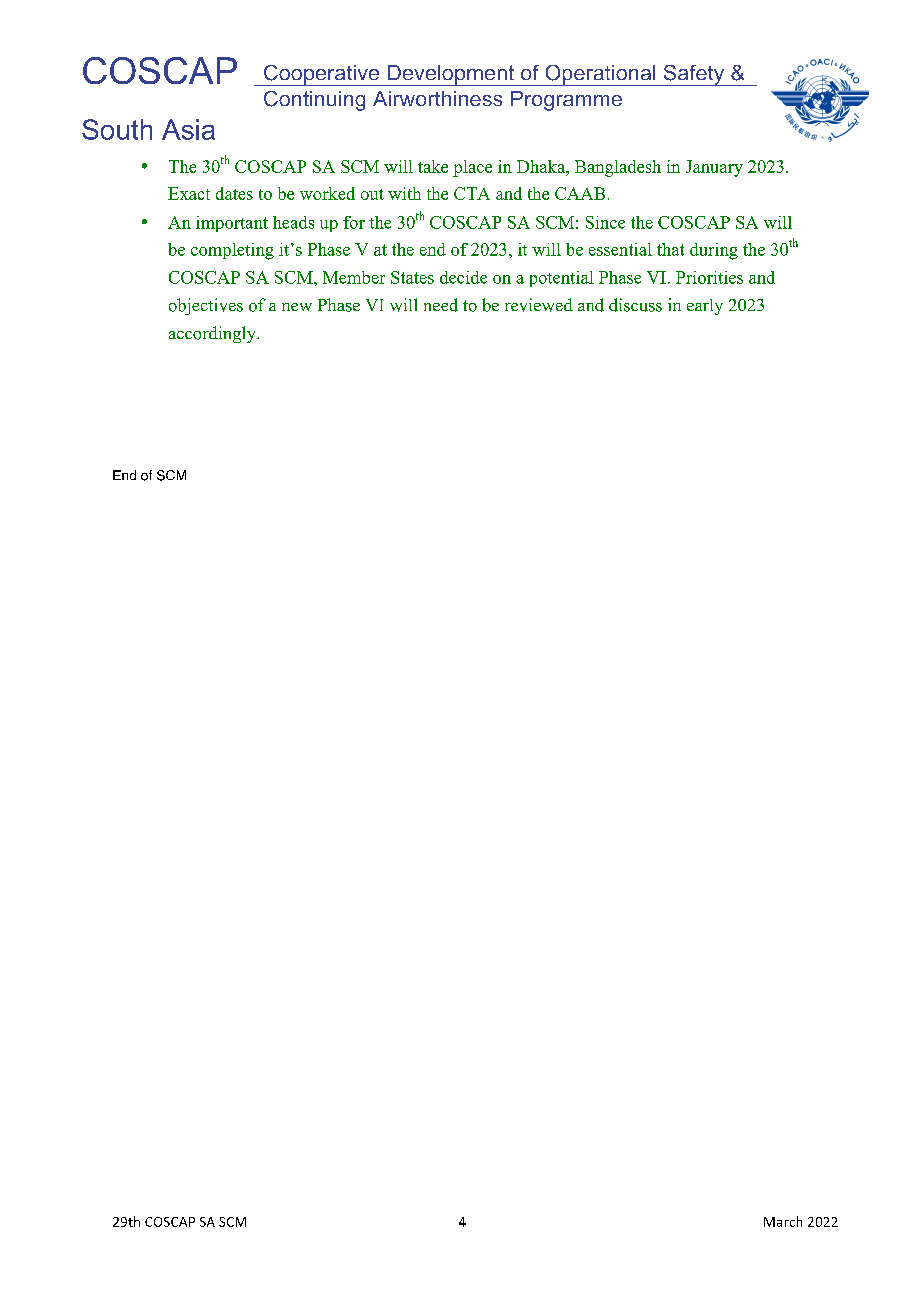 Image resolution: width=924 pixels, height=1308 pixels. I want to click on new, so click(297, 307).
